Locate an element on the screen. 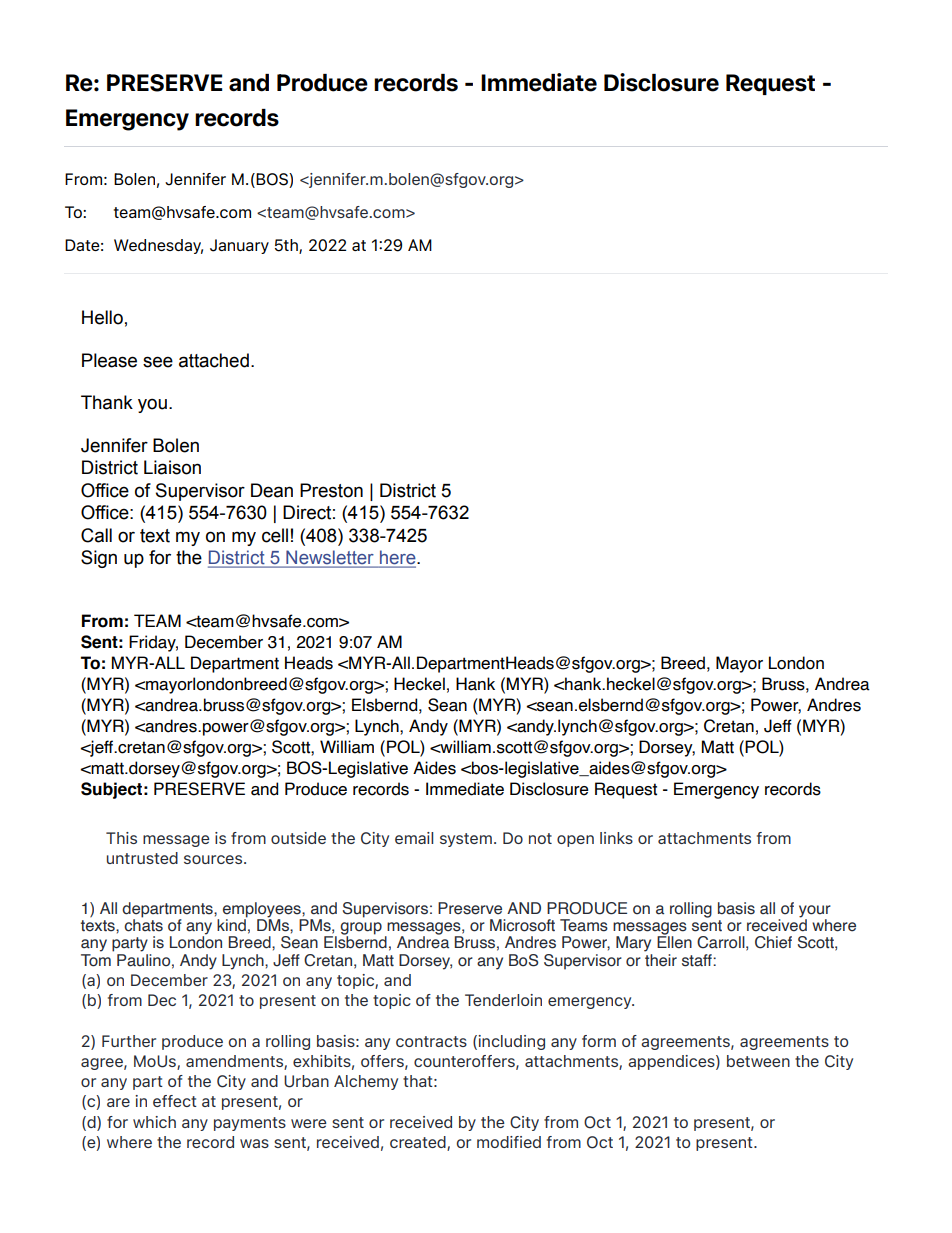 This screenshot has width=952, height=1233. attached is located at coordinates (214, 360).
